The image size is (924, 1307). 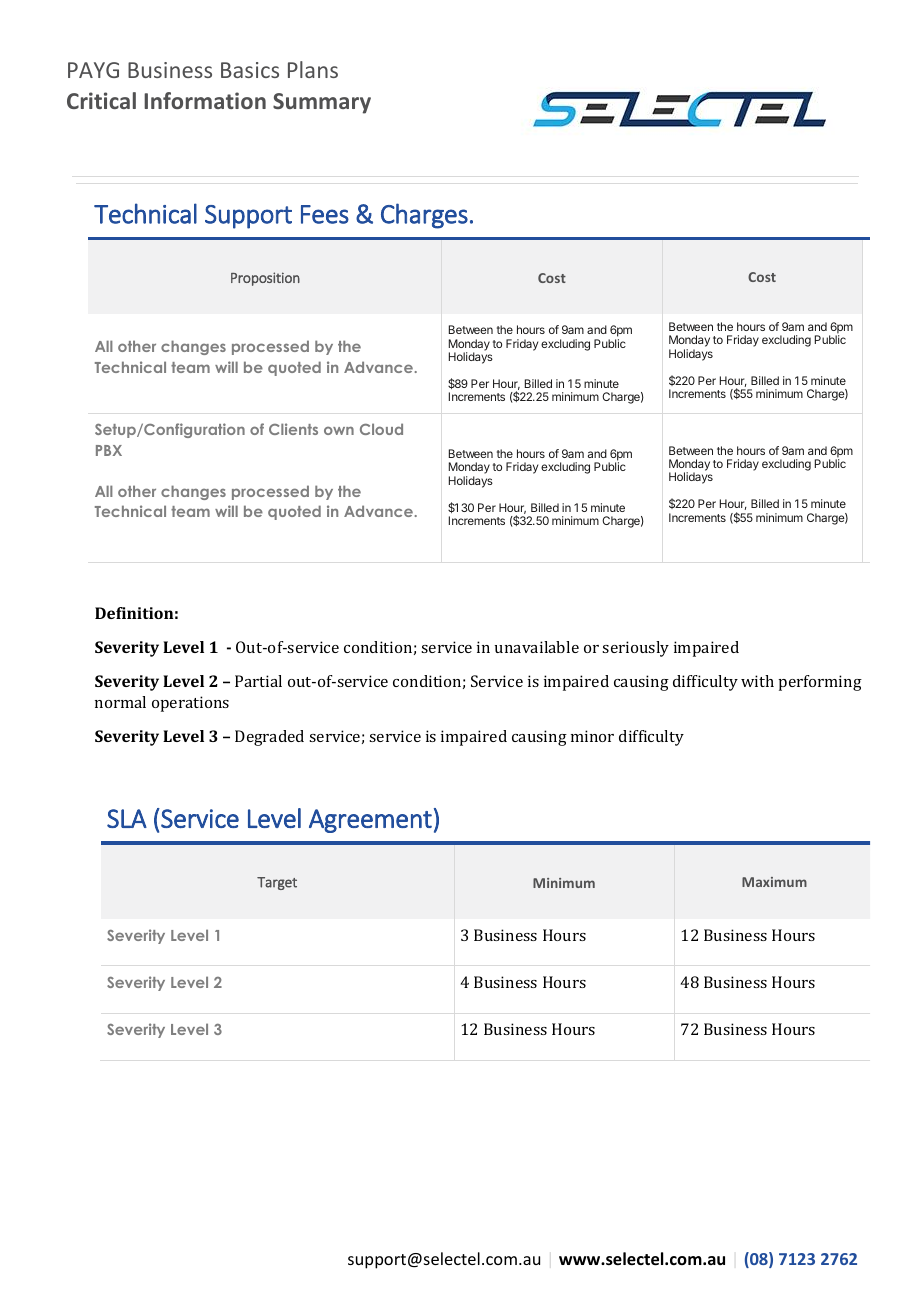 I want to click on Cloud, so click(x=381, y=429).
